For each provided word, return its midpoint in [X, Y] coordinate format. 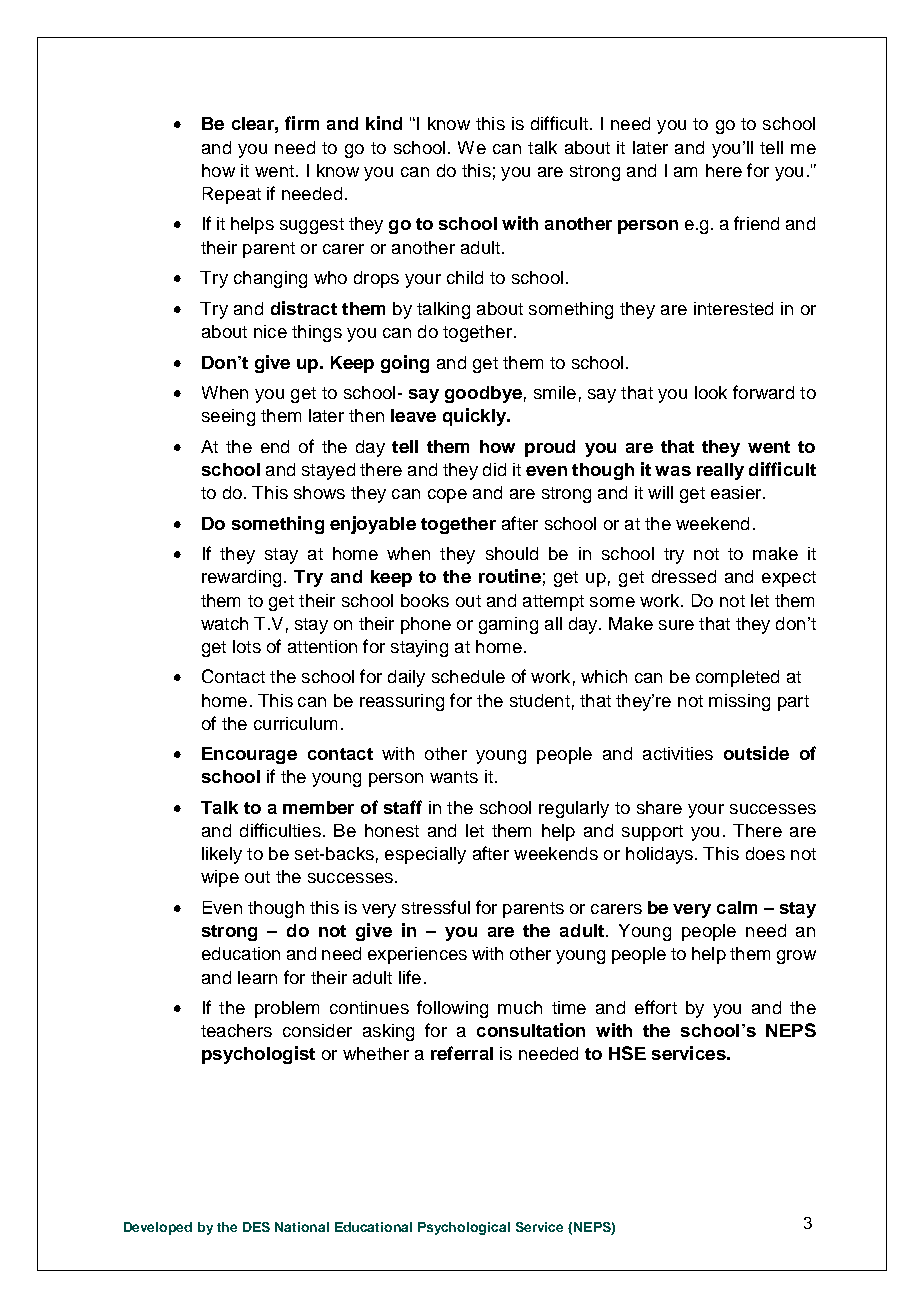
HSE [627, 1053]
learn [257, 977]
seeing [228, 417]
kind [384, 123]
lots [247, 646]
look [711, 392]
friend [756, 223]
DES [256, 1227]
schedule [468, 676]
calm [737, 907]
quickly [476, 417]
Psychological [464, 1228]
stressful [436, 907]
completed [737, 678]
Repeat [232, 195]
